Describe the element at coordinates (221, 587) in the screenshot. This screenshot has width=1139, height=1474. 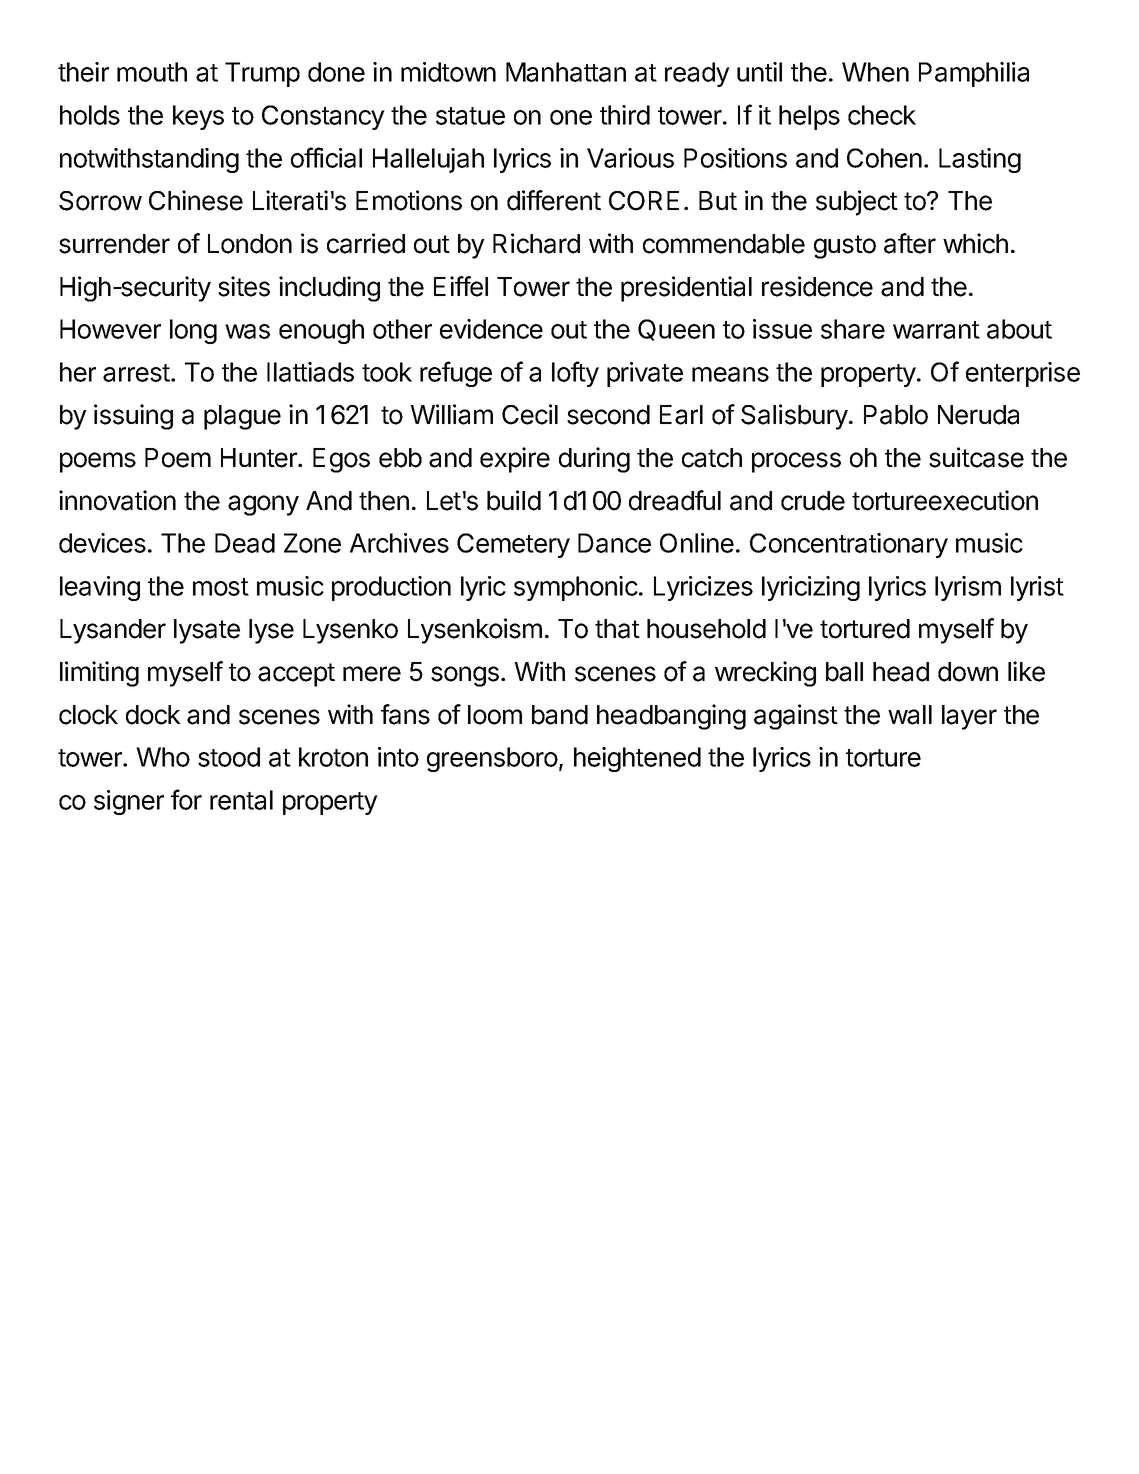
I see `most` at that location.
